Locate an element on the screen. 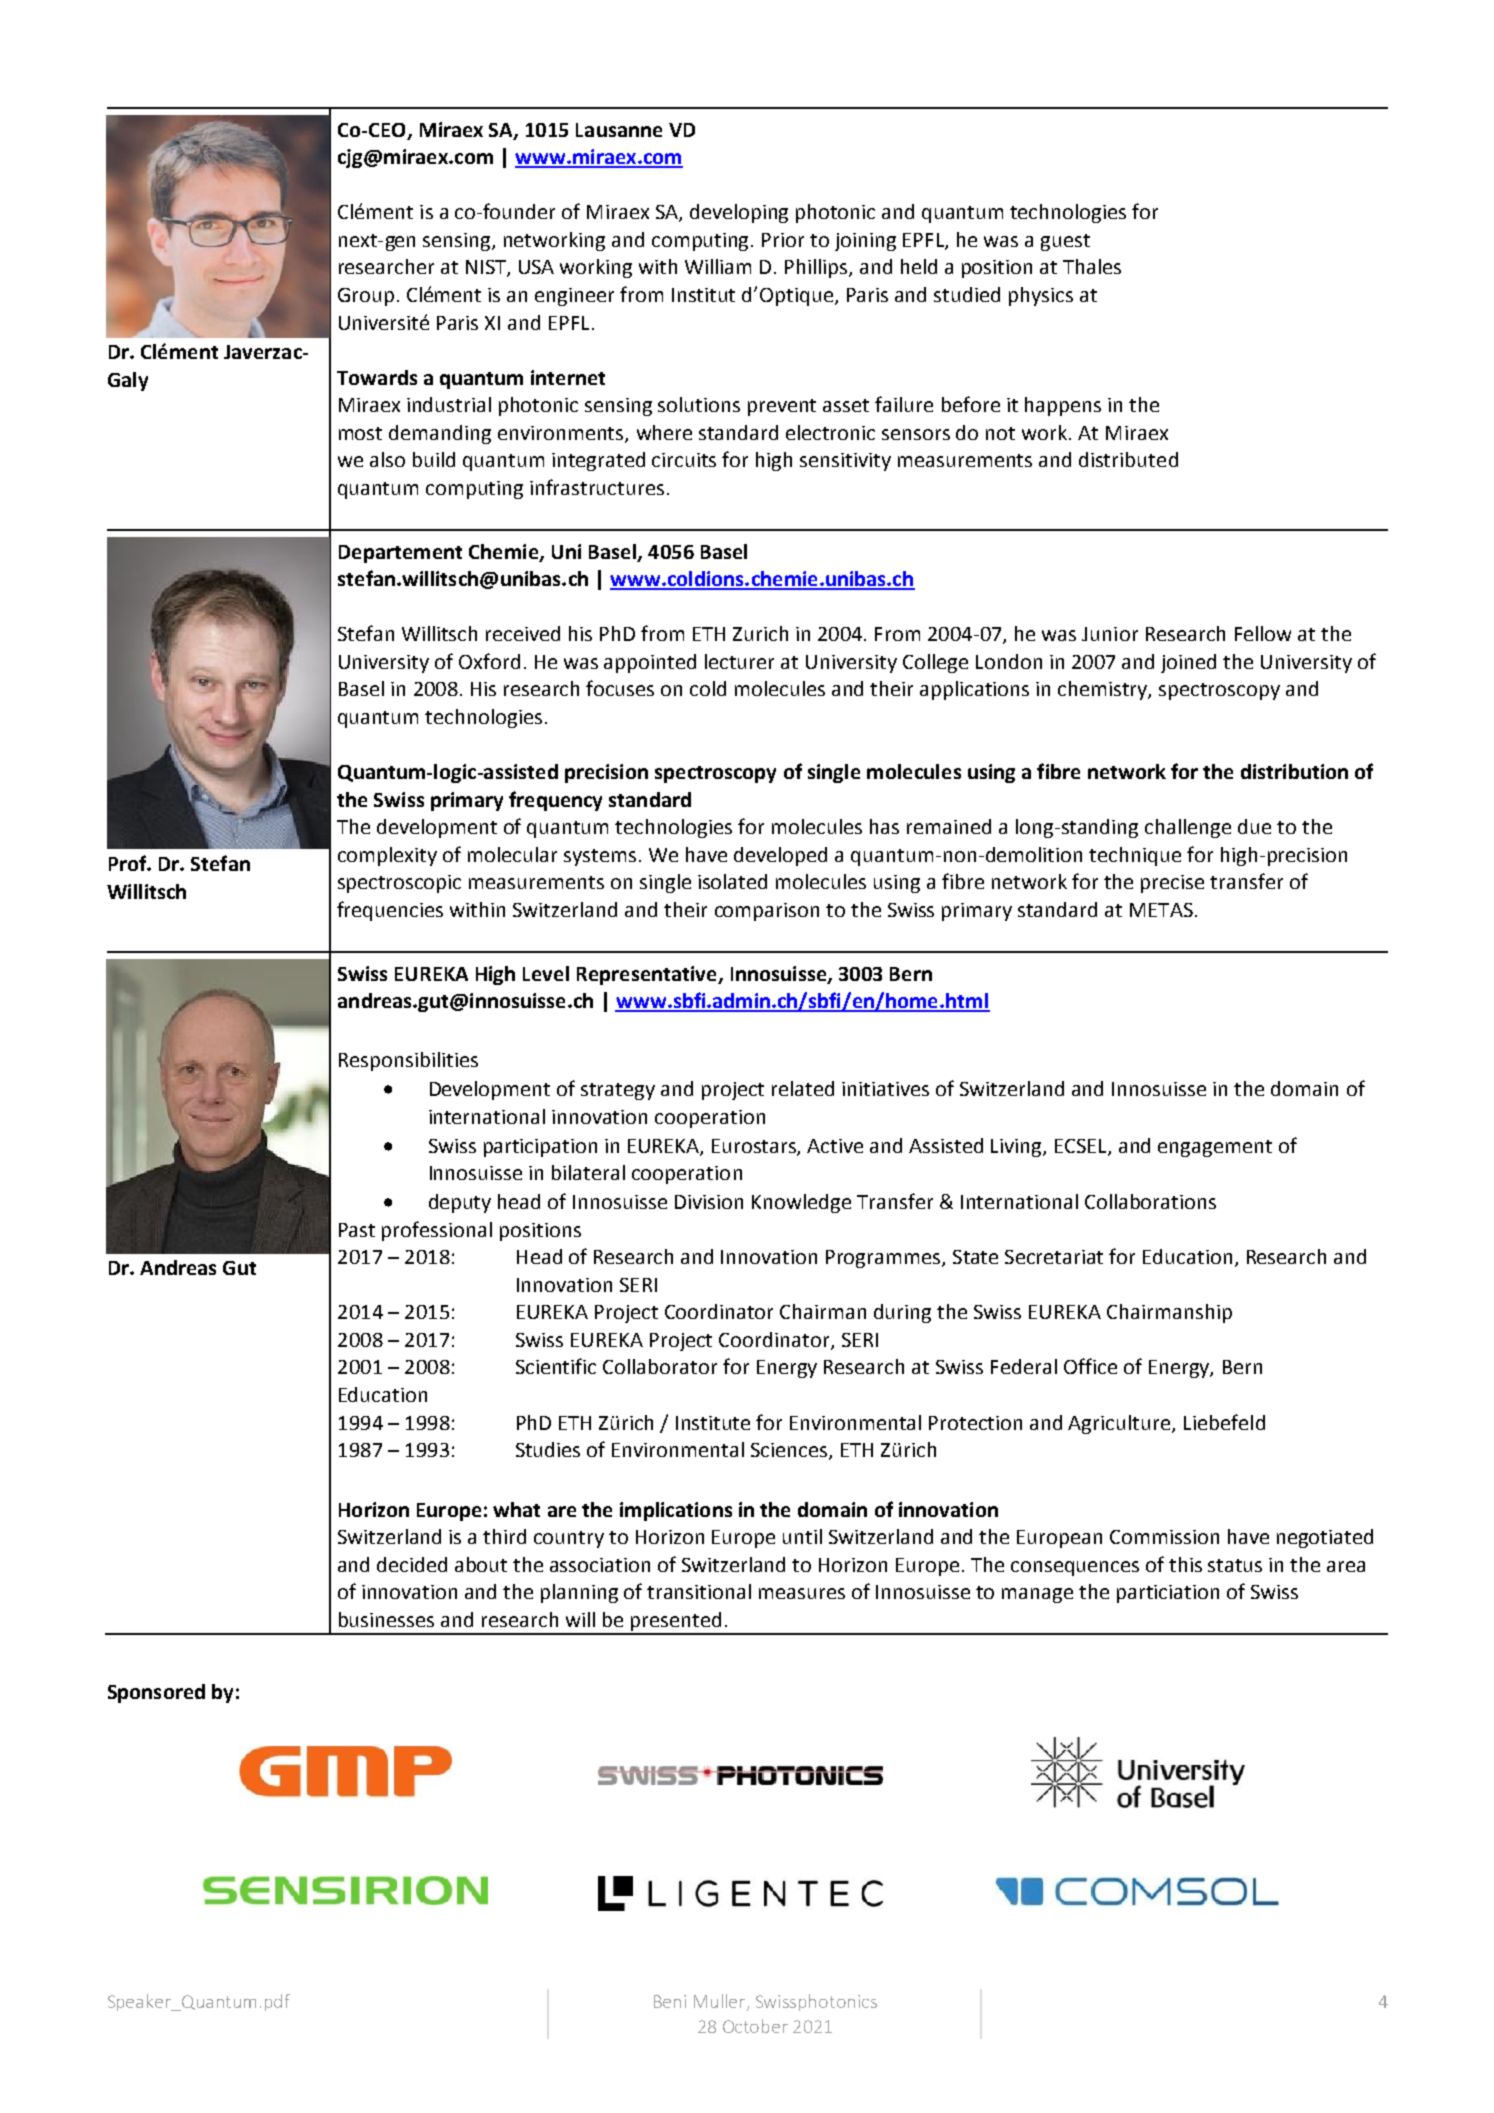 Image resolution: width=1494 pixels, height=2113 pixels. Responsibilities is located at coordinates (408, 1061).
